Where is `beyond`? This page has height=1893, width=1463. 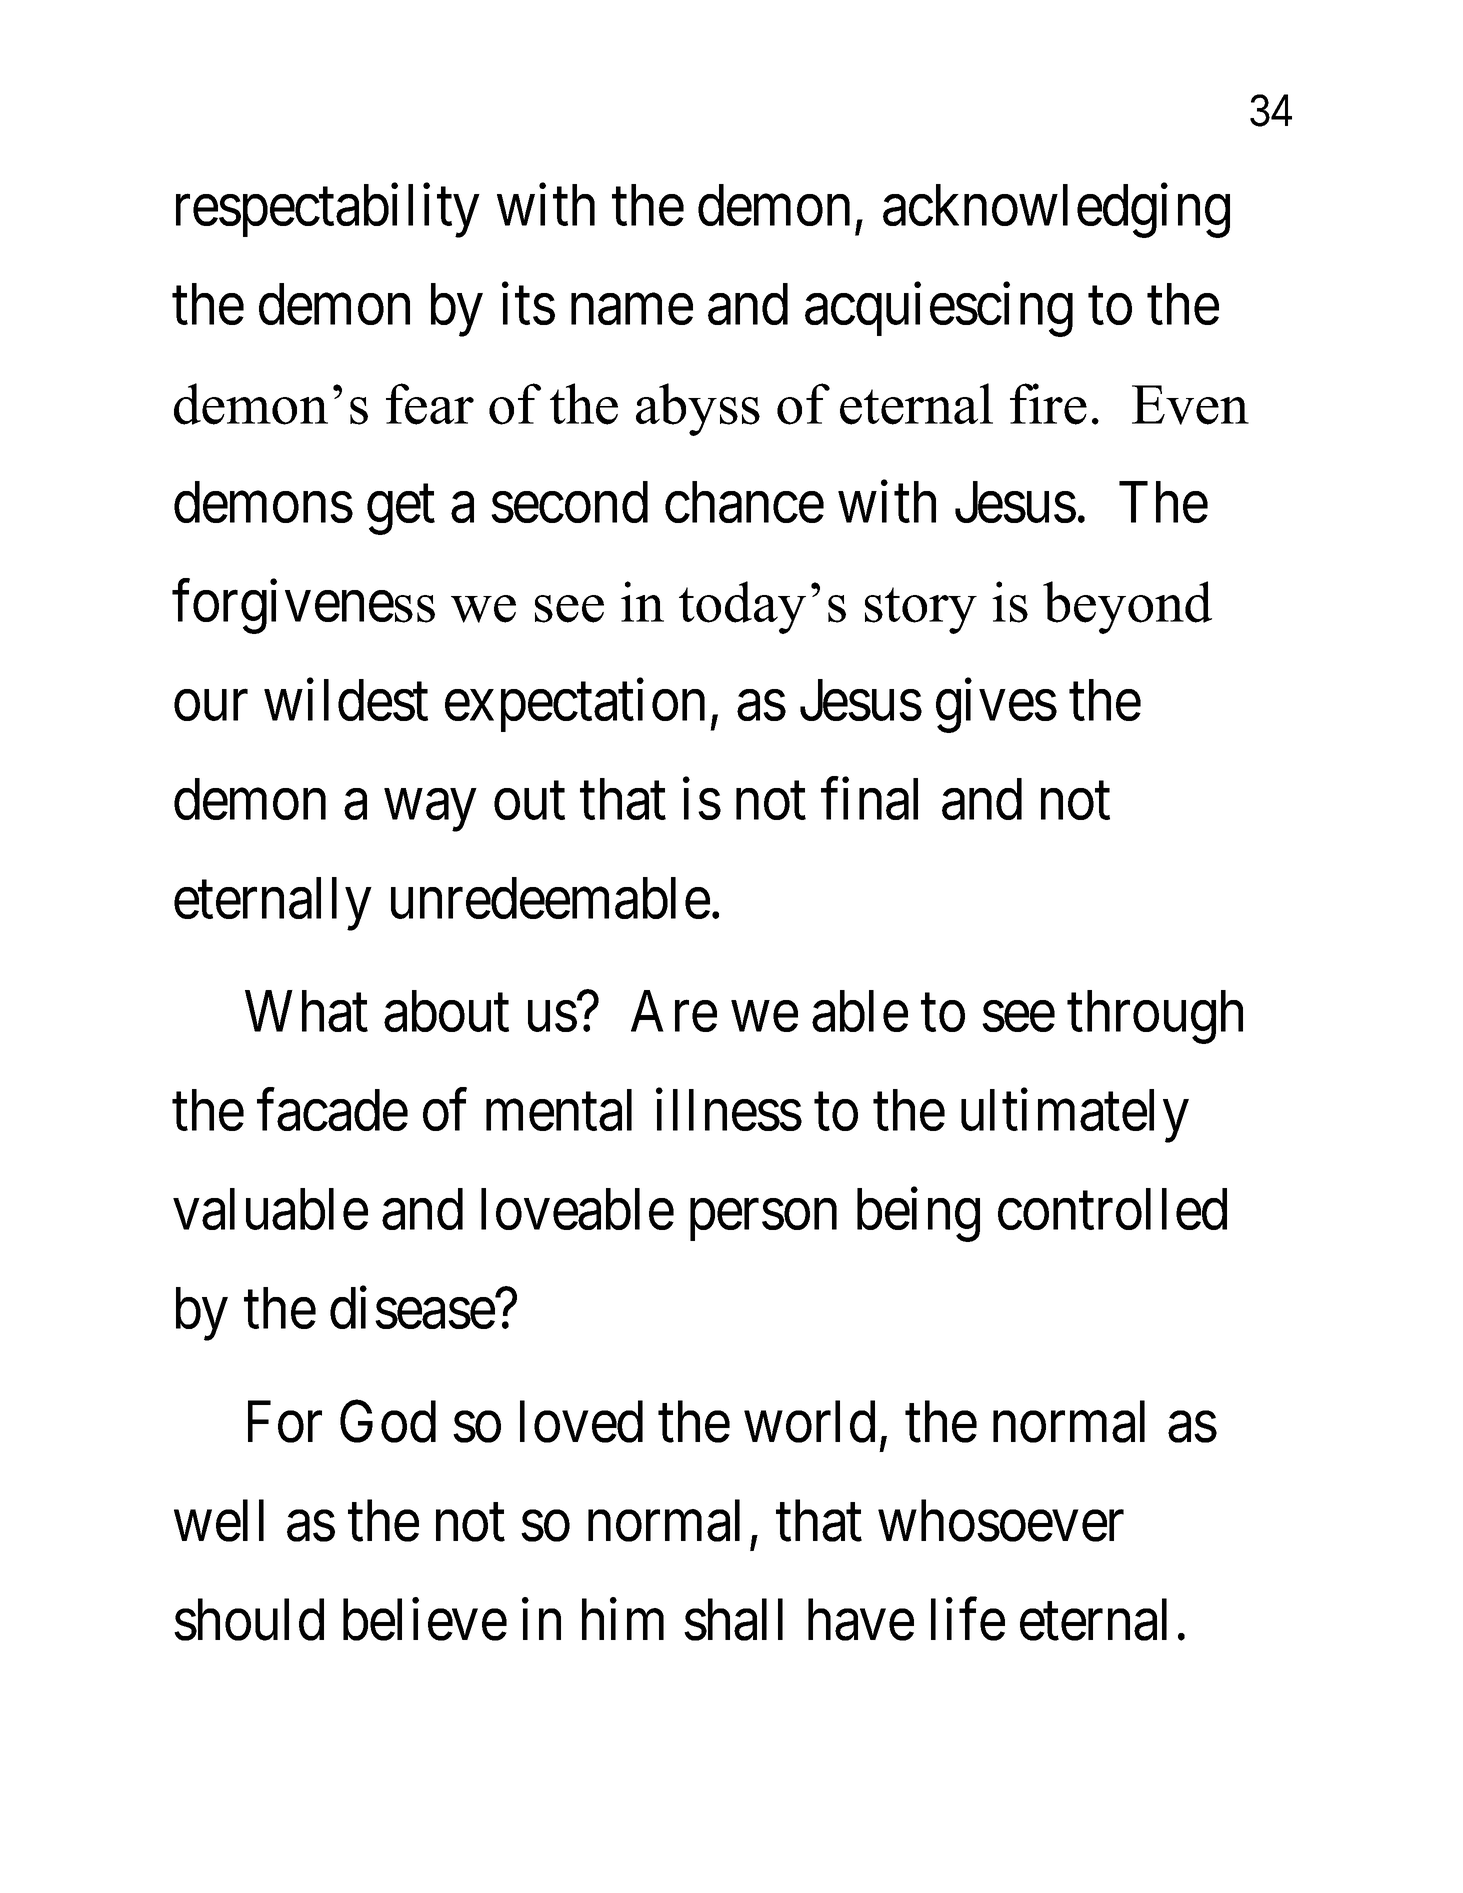
beyond is located at coordinates (1127, 607).
